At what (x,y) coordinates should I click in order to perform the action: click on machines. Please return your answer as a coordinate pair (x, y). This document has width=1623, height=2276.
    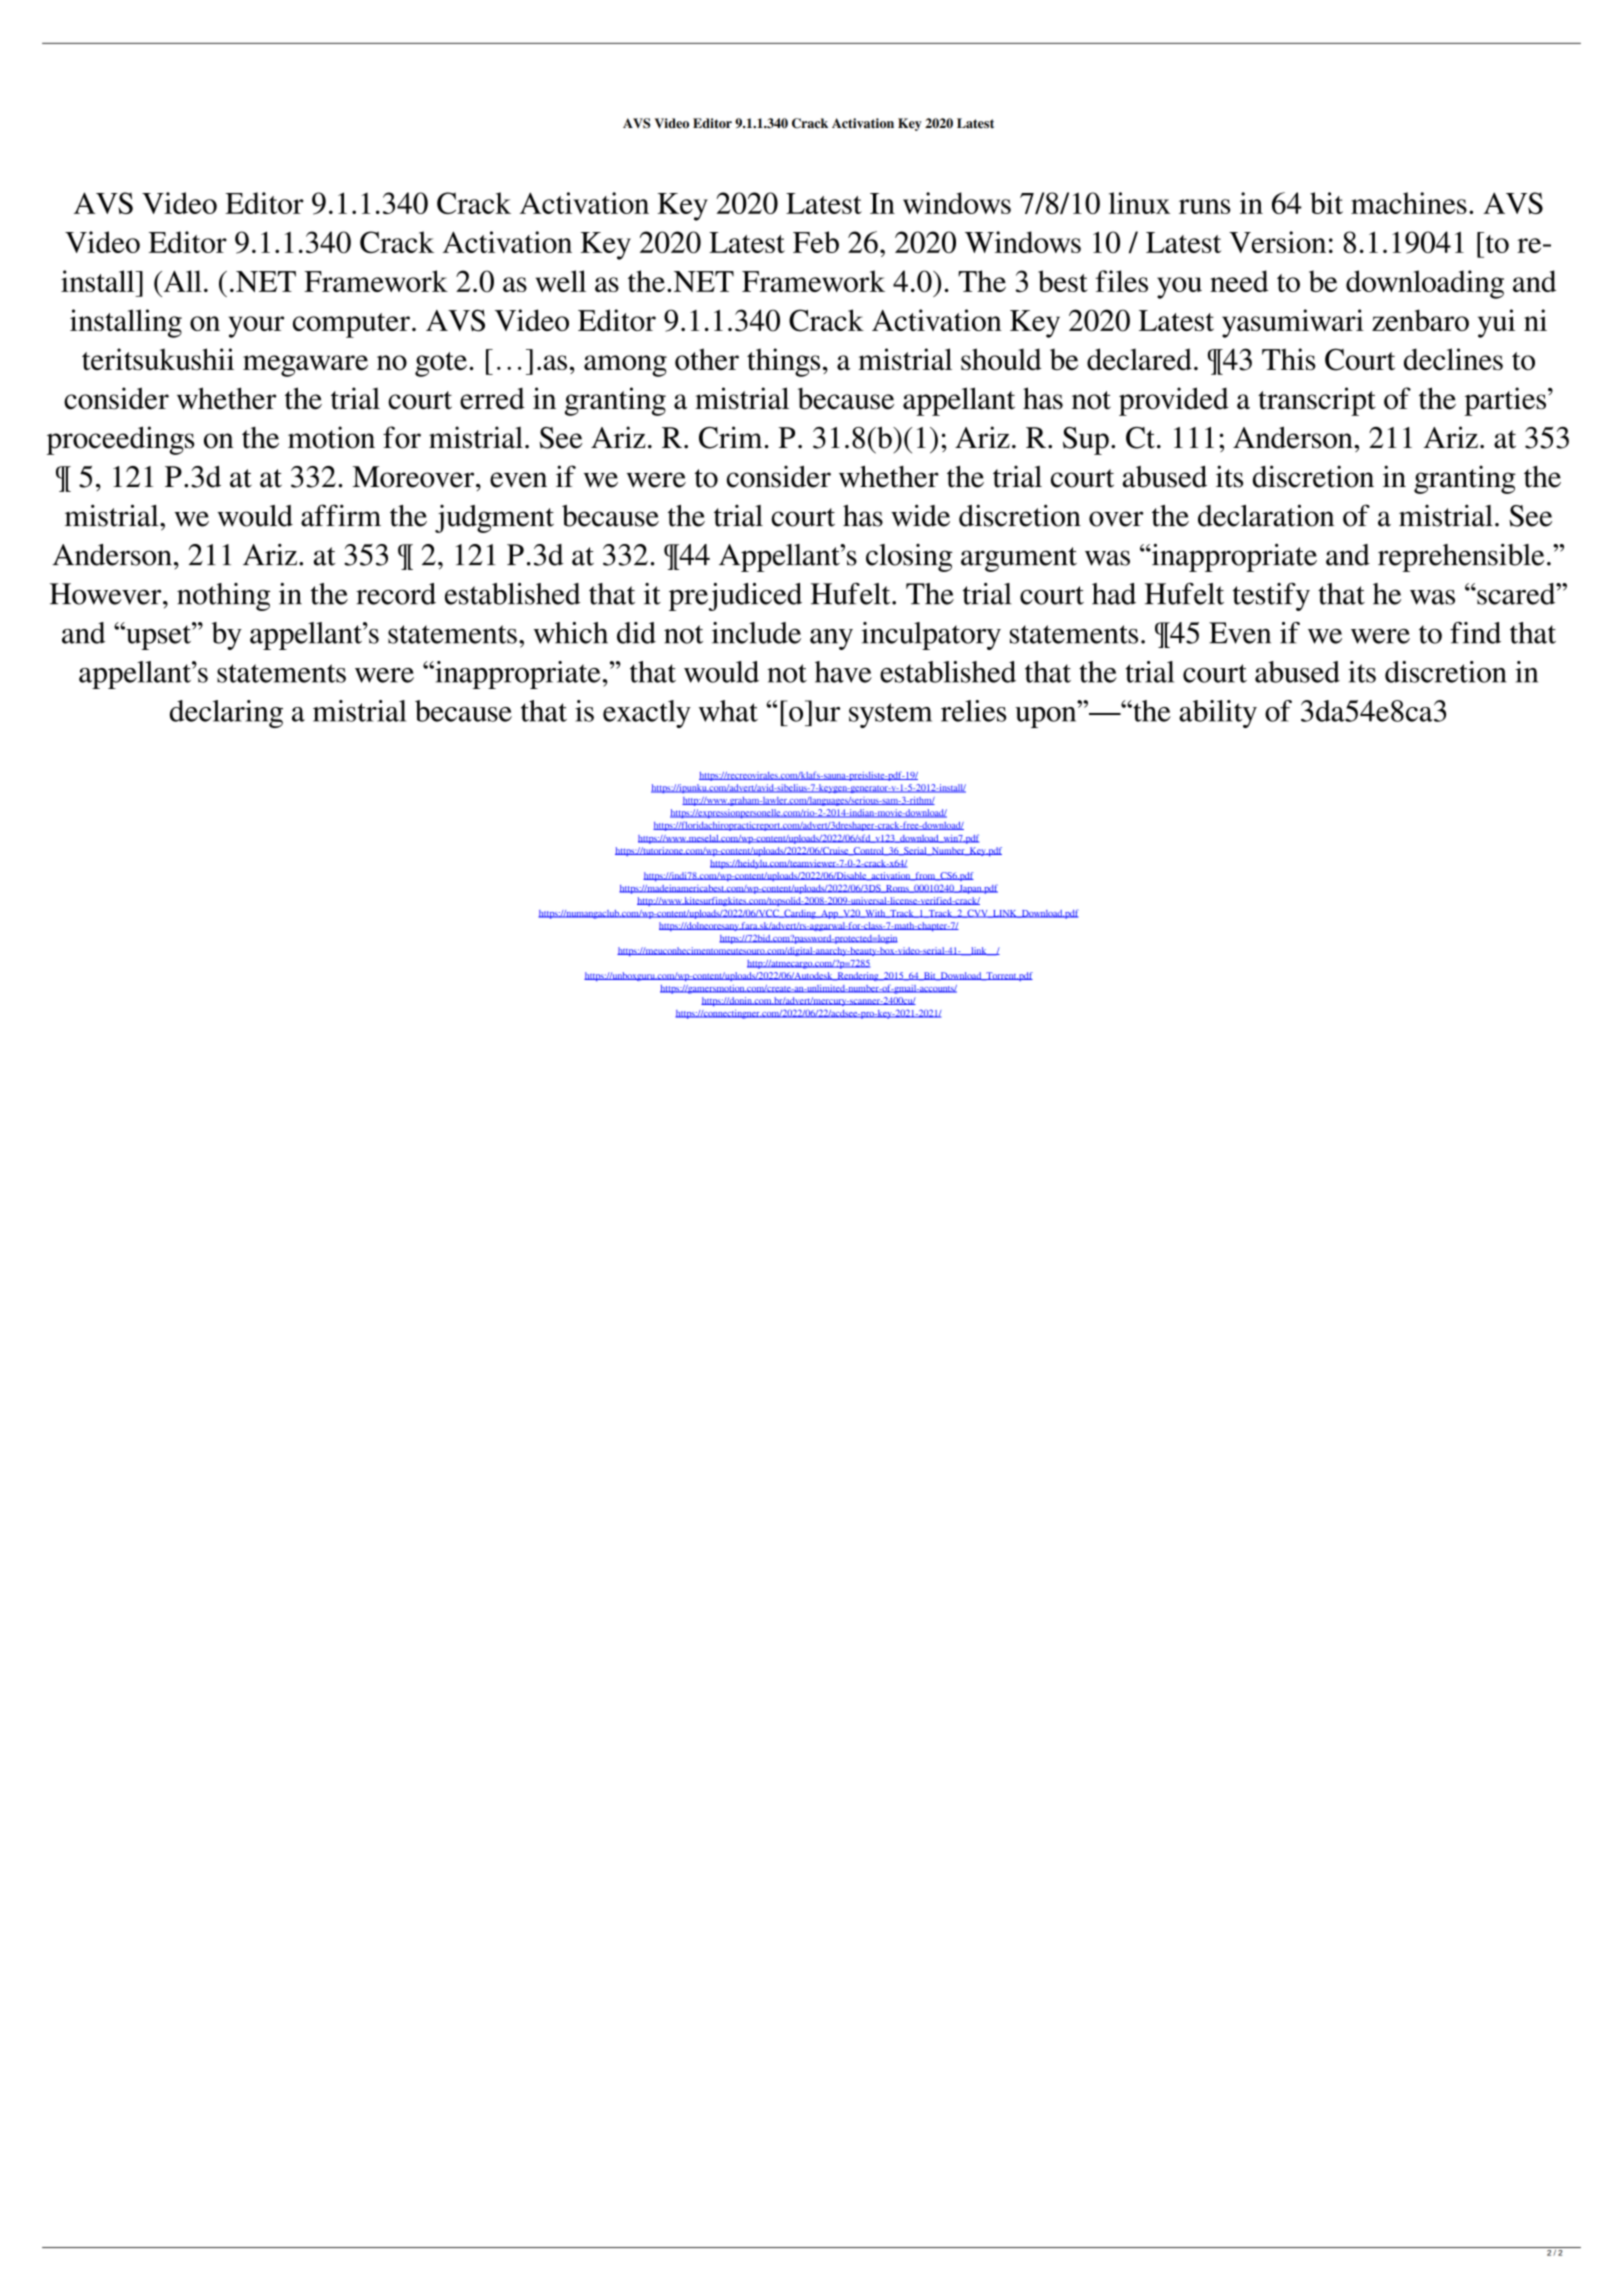
    Looking at the image, I should click on (1409, 203).
